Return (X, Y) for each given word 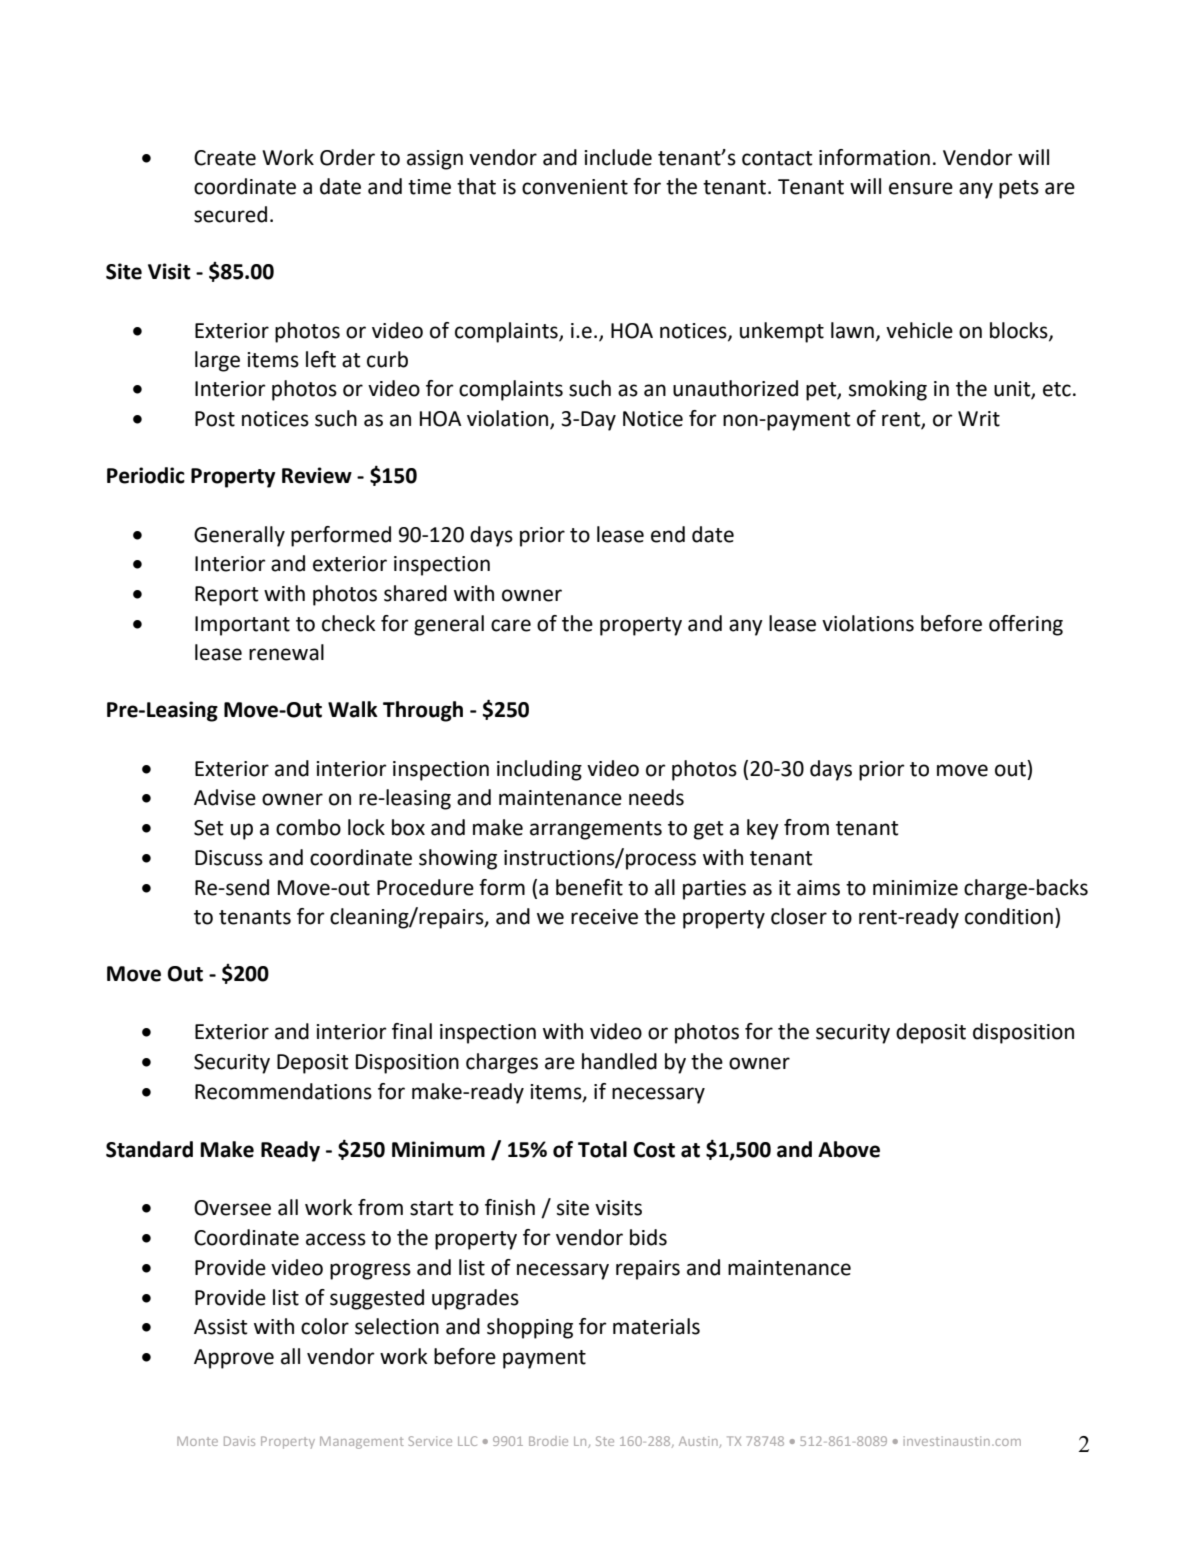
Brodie (548, 1441)
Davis (239, 1441)
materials (656, 1326)
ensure (921, 188)
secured (230, 214)
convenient (575, 187)
